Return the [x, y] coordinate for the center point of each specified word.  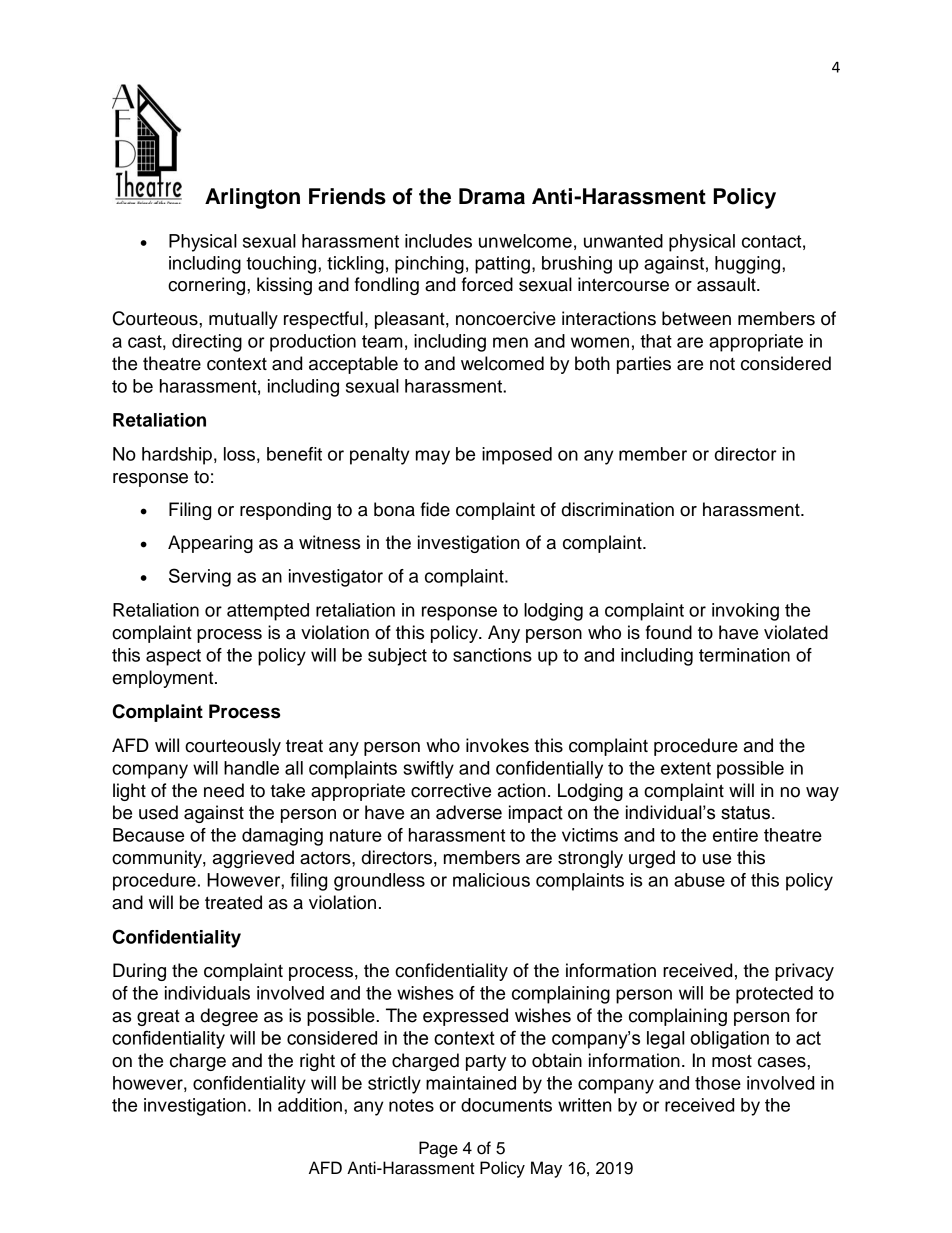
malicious [491, 880]
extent [686, 768]
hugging [749, 265]
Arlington [252, 198]
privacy [804, 972]
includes [438, 241]
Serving [200, 577]
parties [644, 365]
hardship [177, 456]
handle [251, 768]
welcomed [502, 363]
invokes [497, 745]
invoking [745, 612]
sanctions [492, 655]
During [139, 972]
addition [310, 1105]
